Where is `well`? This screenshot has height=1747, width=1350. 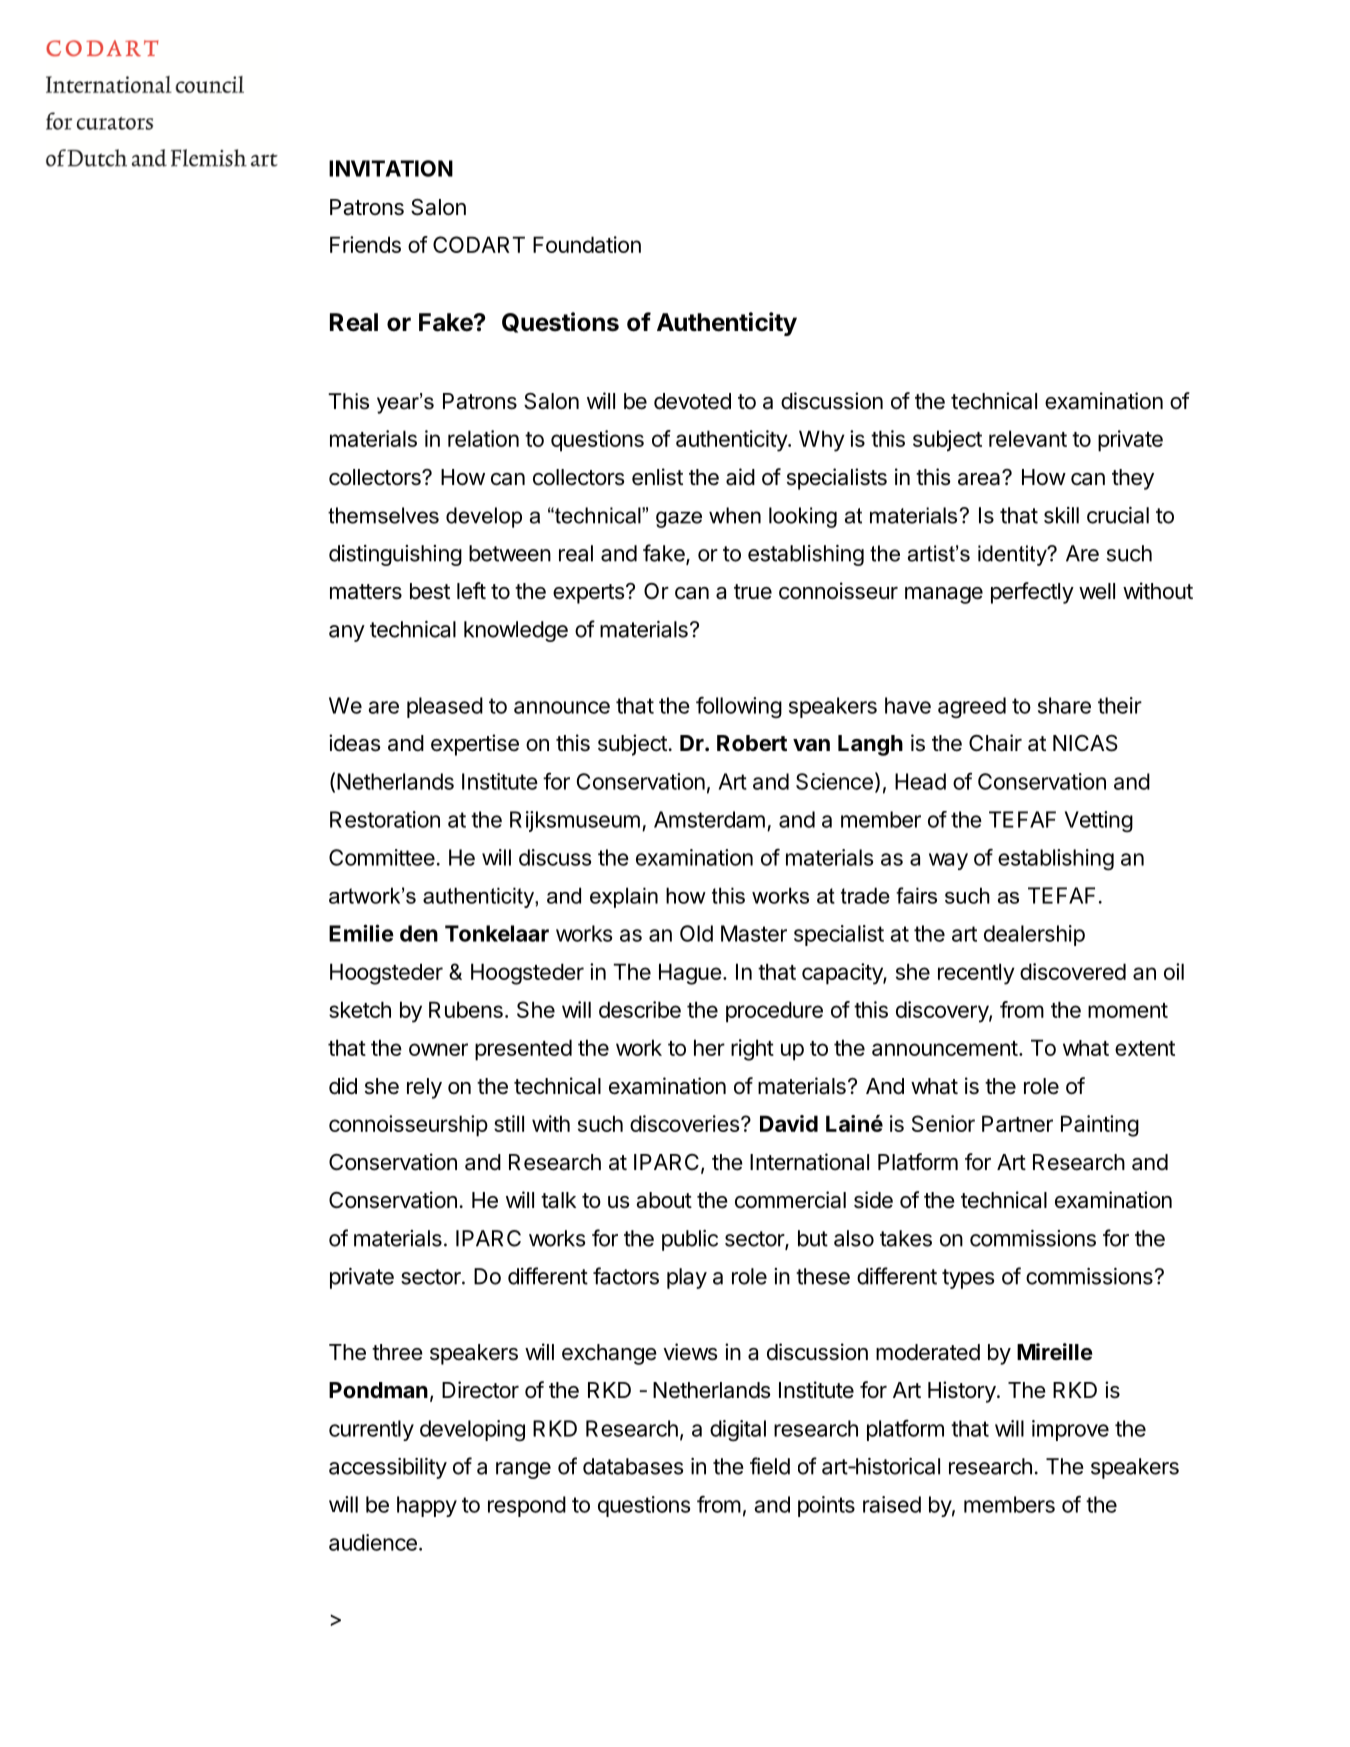 well is located at coordinates (1097, 591).
